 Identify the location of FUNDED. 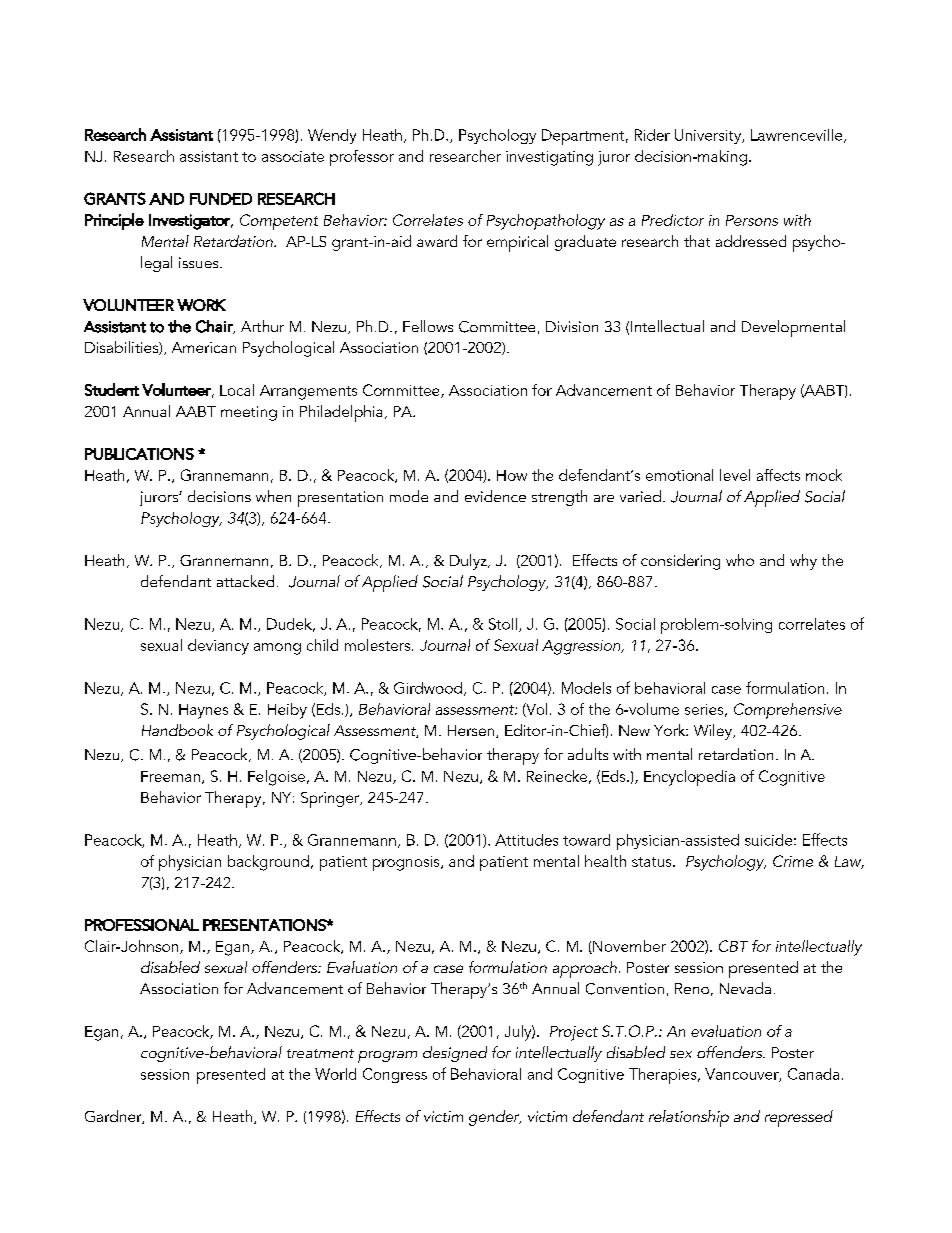
(221, 199).
